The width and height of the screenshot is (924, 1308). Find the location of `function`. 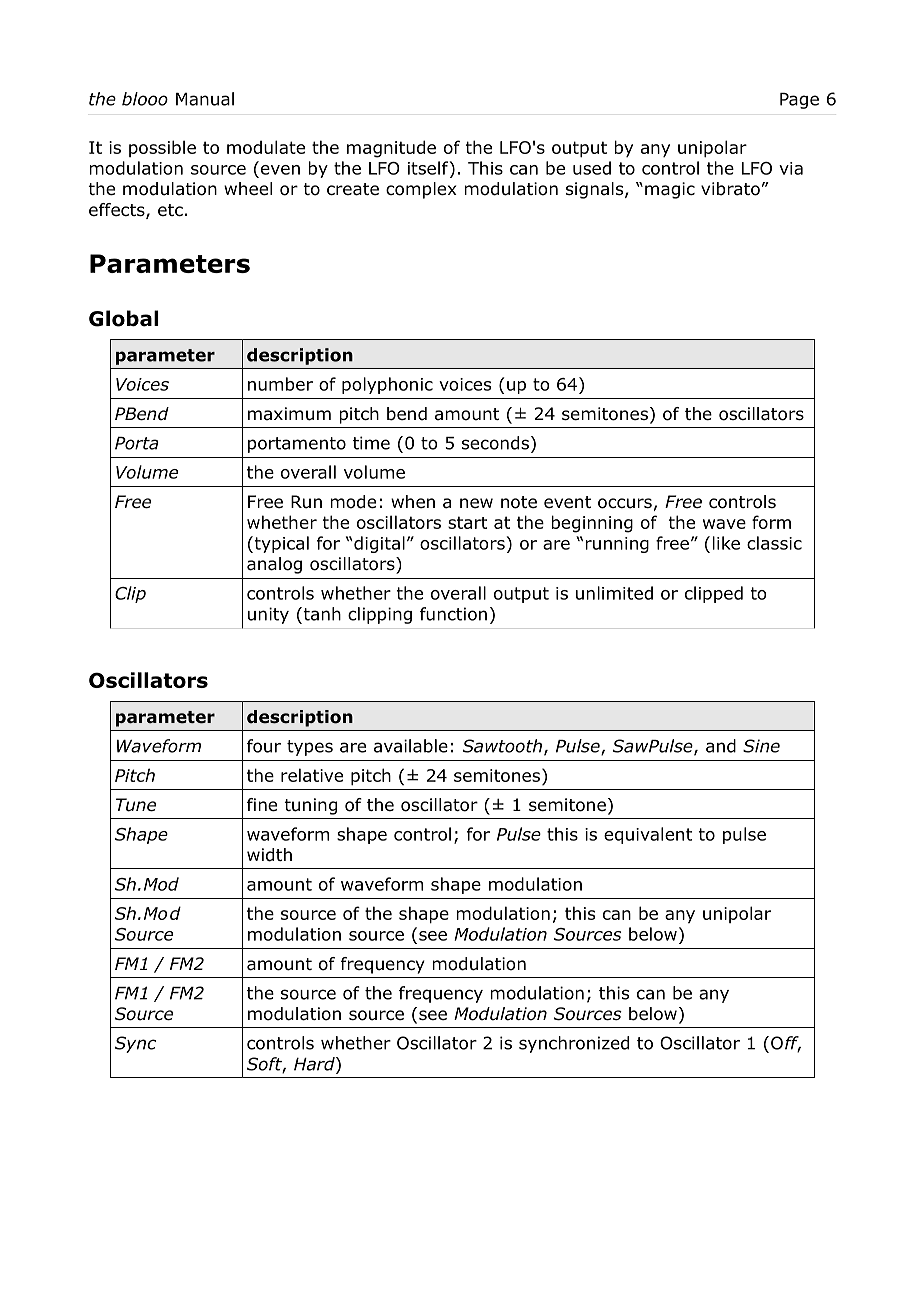

function is located at coordinates (453, 614).
